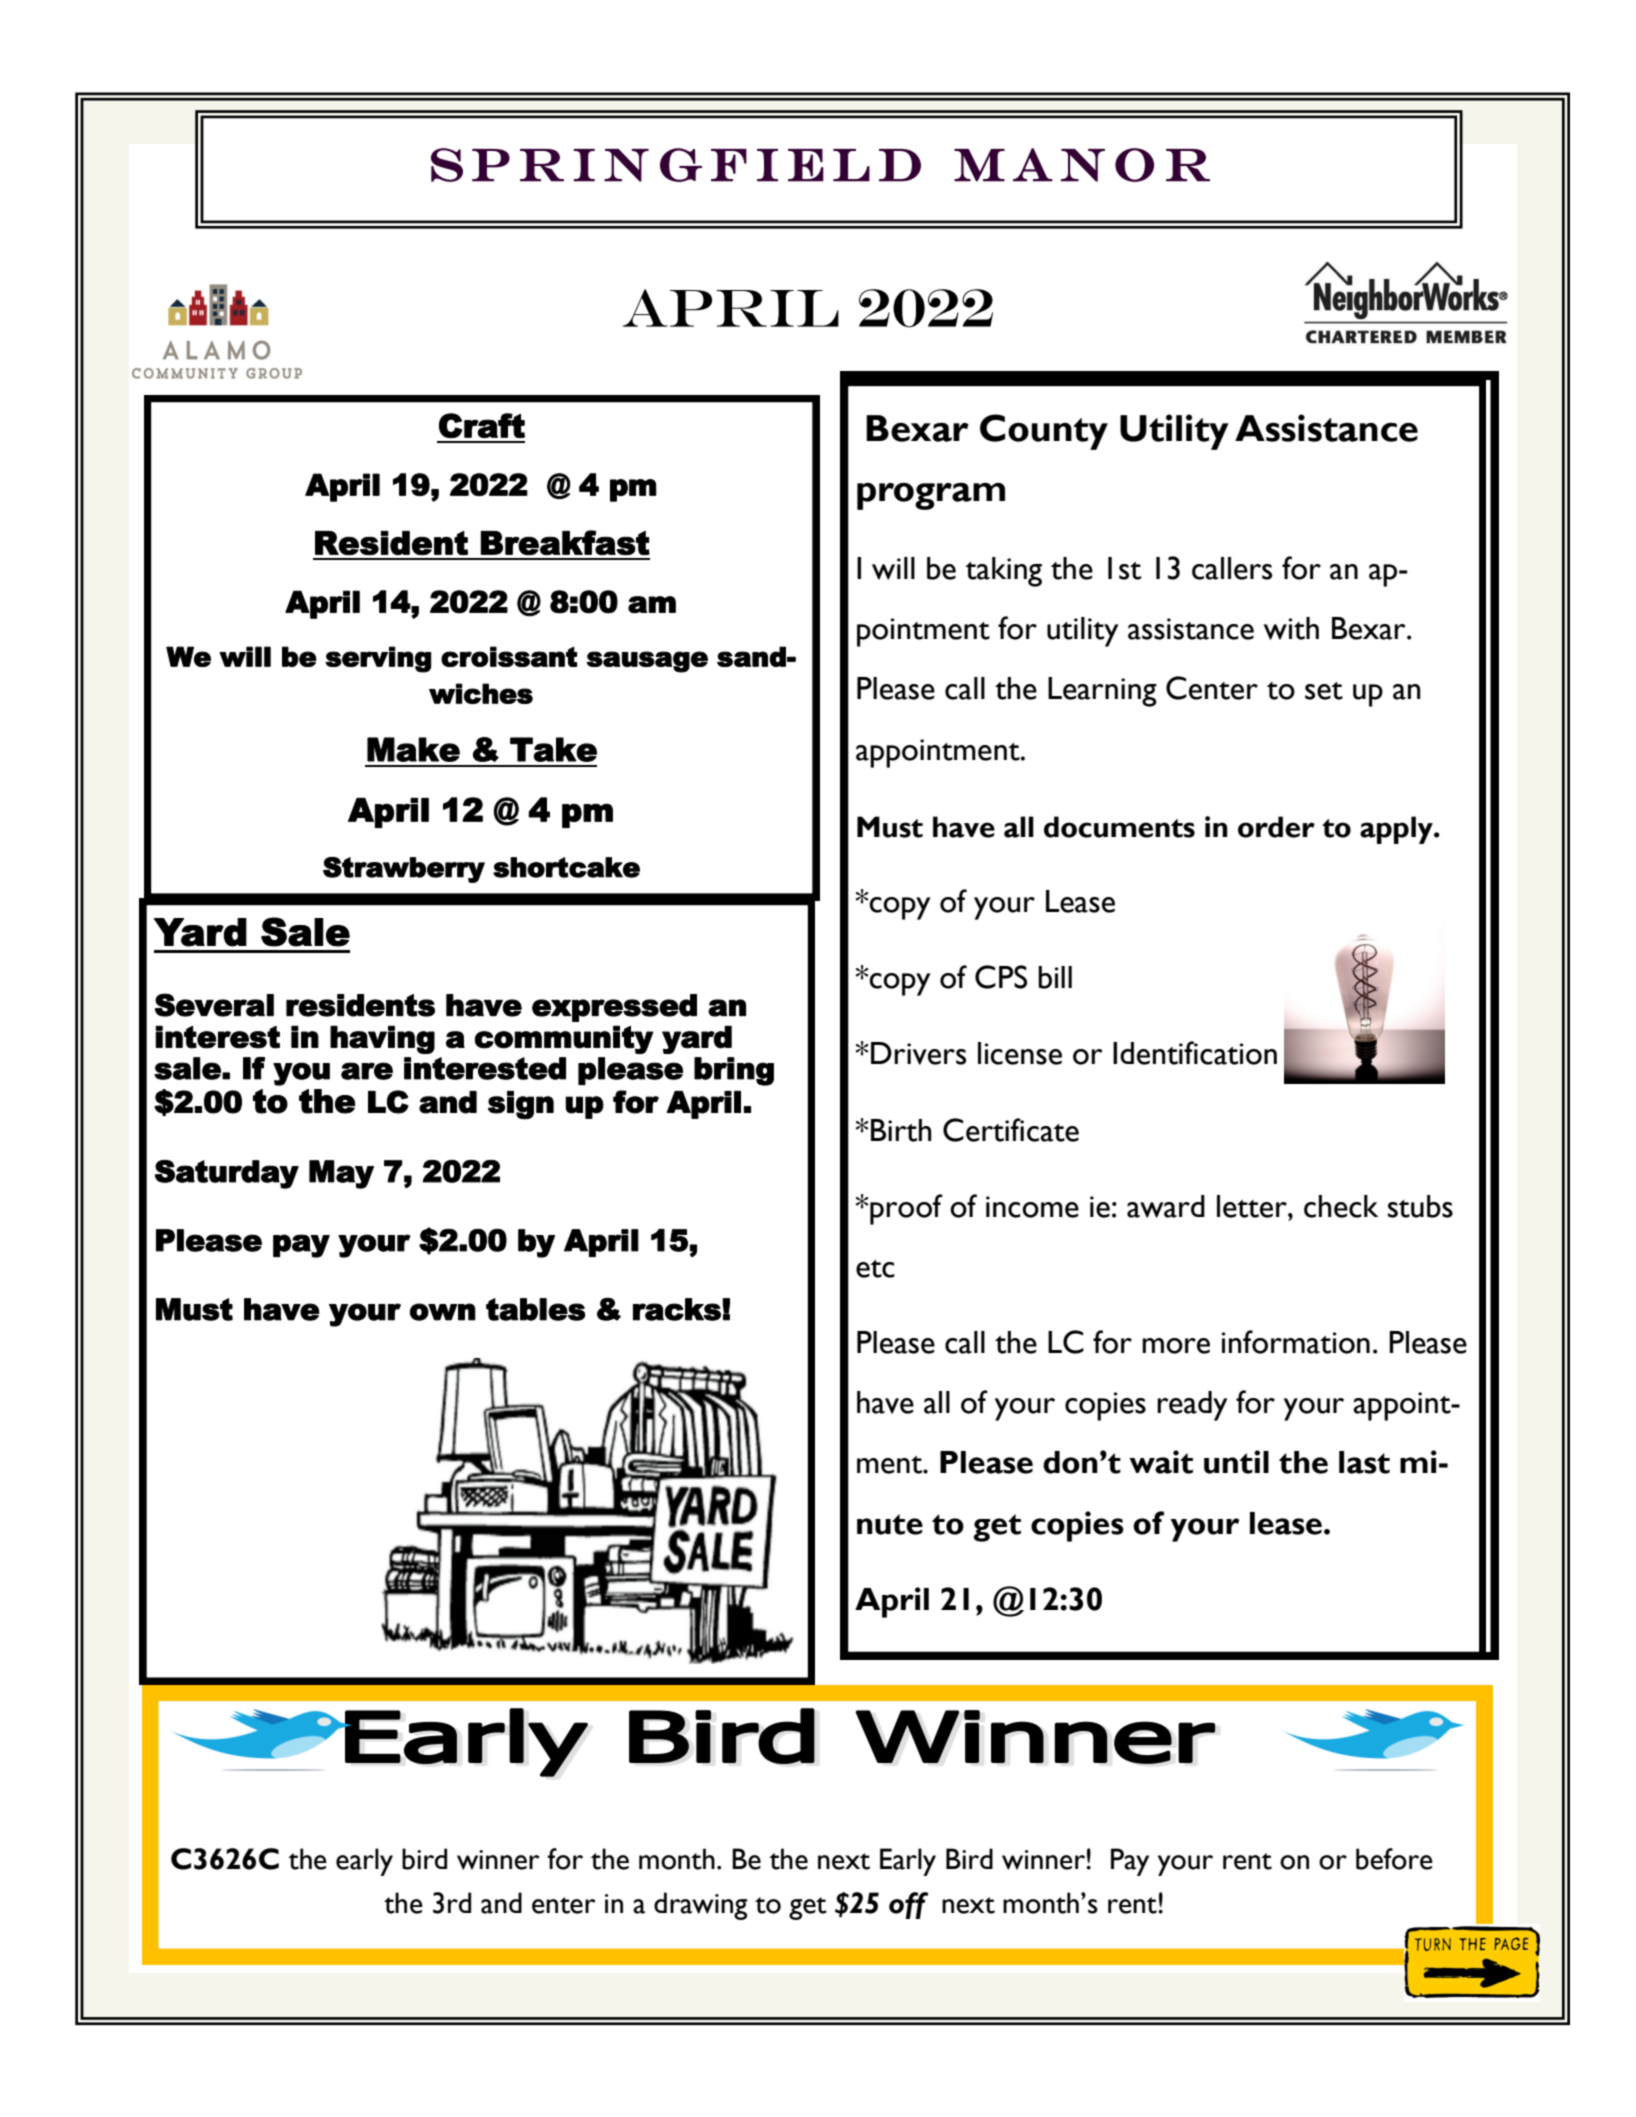 The width and height of the screenshot is (1636, 2117). What do you see at coordinates (1044, 432) in the screenshot?
I see `County` at bounding box center [1044, 432].
